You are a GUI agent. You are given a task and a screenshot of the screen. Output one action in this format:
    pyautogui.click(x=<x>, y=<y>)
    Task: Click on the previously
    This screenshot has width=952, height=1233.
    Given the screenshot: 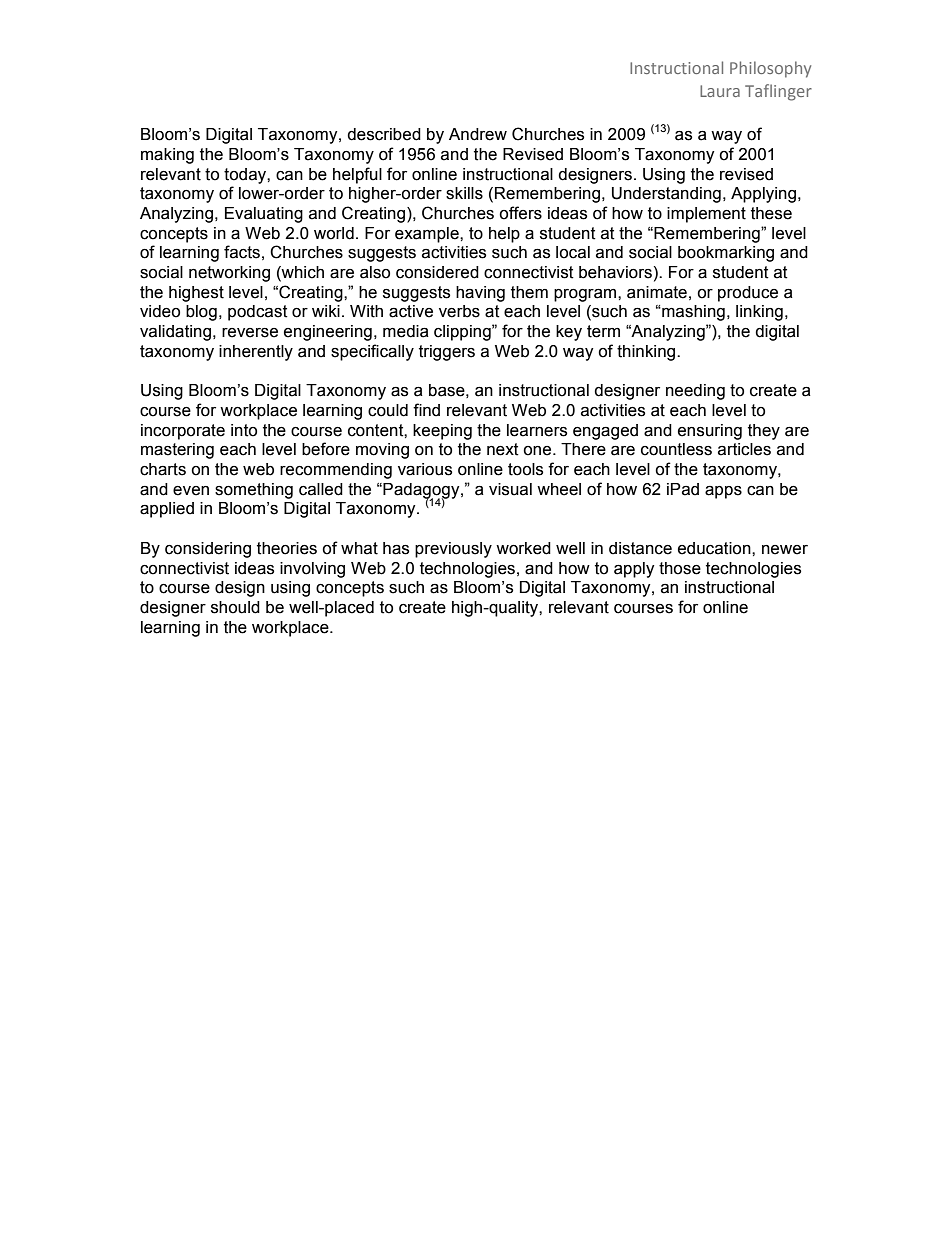 What is the action you would take?
    pyautogui.click(x=453, y=550)
